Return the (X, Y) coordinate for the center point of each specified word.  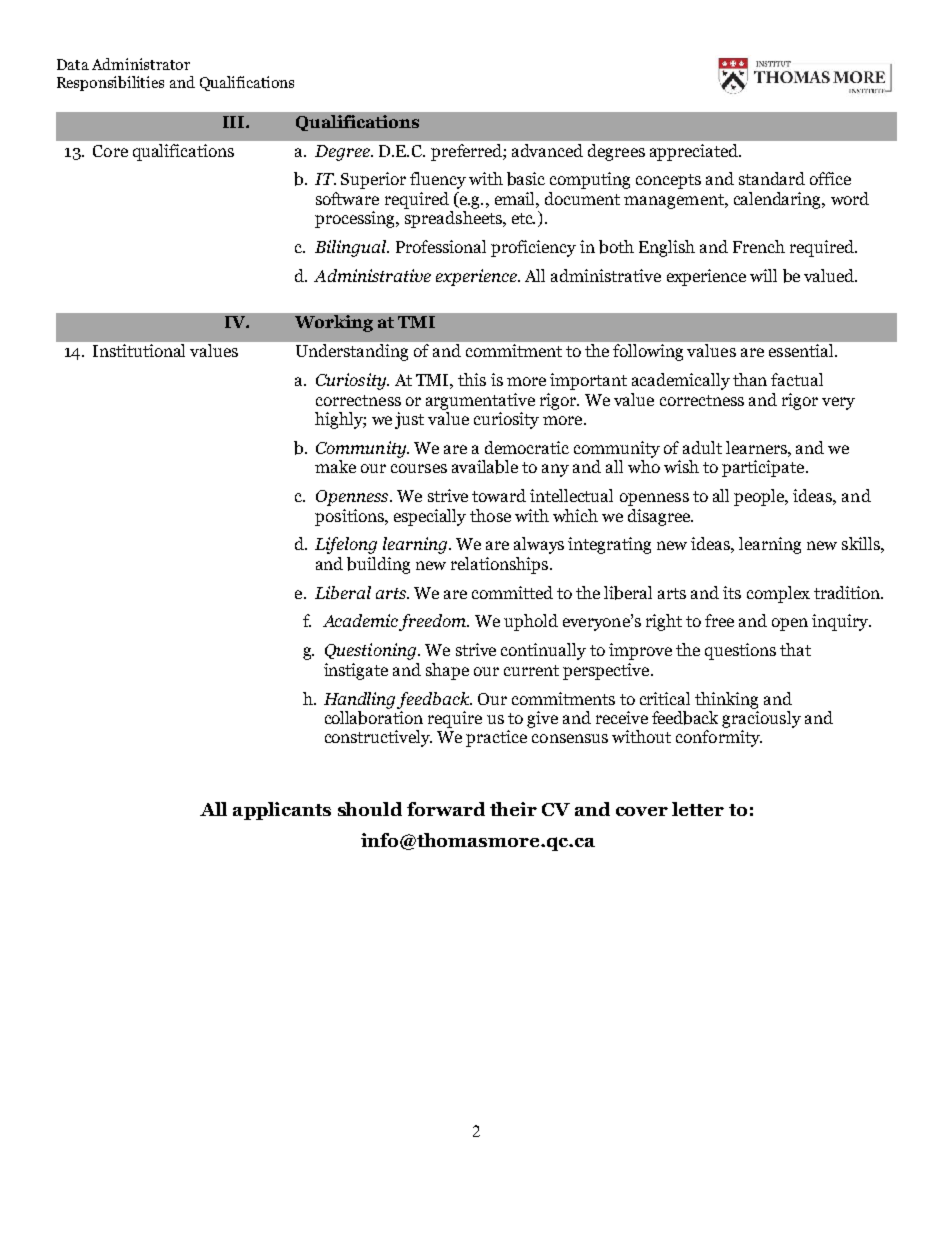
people (760, 497)
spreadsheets (455, 219)
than (750, 379)
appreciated (695, 152)
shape (447, 671)
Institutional (139, 350)
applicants (282, 811)
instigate (356, 671)
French (759, 246)
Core (110, 151)
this (472, 379)
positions (350, 517)
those (490, 515)
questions (740, 651)
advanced (547, 150)
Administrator (141, 64)
